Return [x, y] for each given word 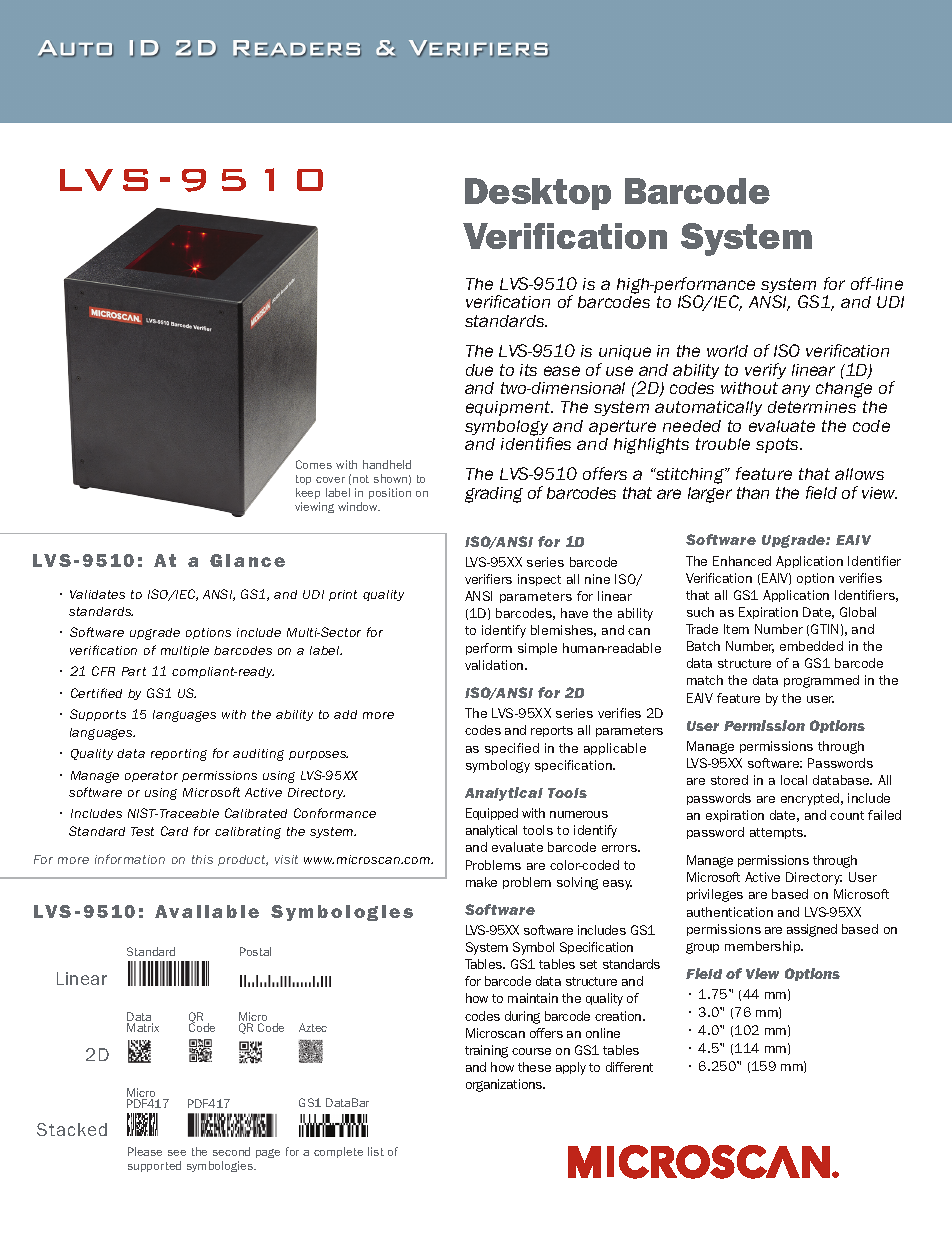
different [629, 1067]
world [727, 351]
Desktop [538, 194]
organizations [505, 1085]
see [177, 1153]
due [479, 370]
